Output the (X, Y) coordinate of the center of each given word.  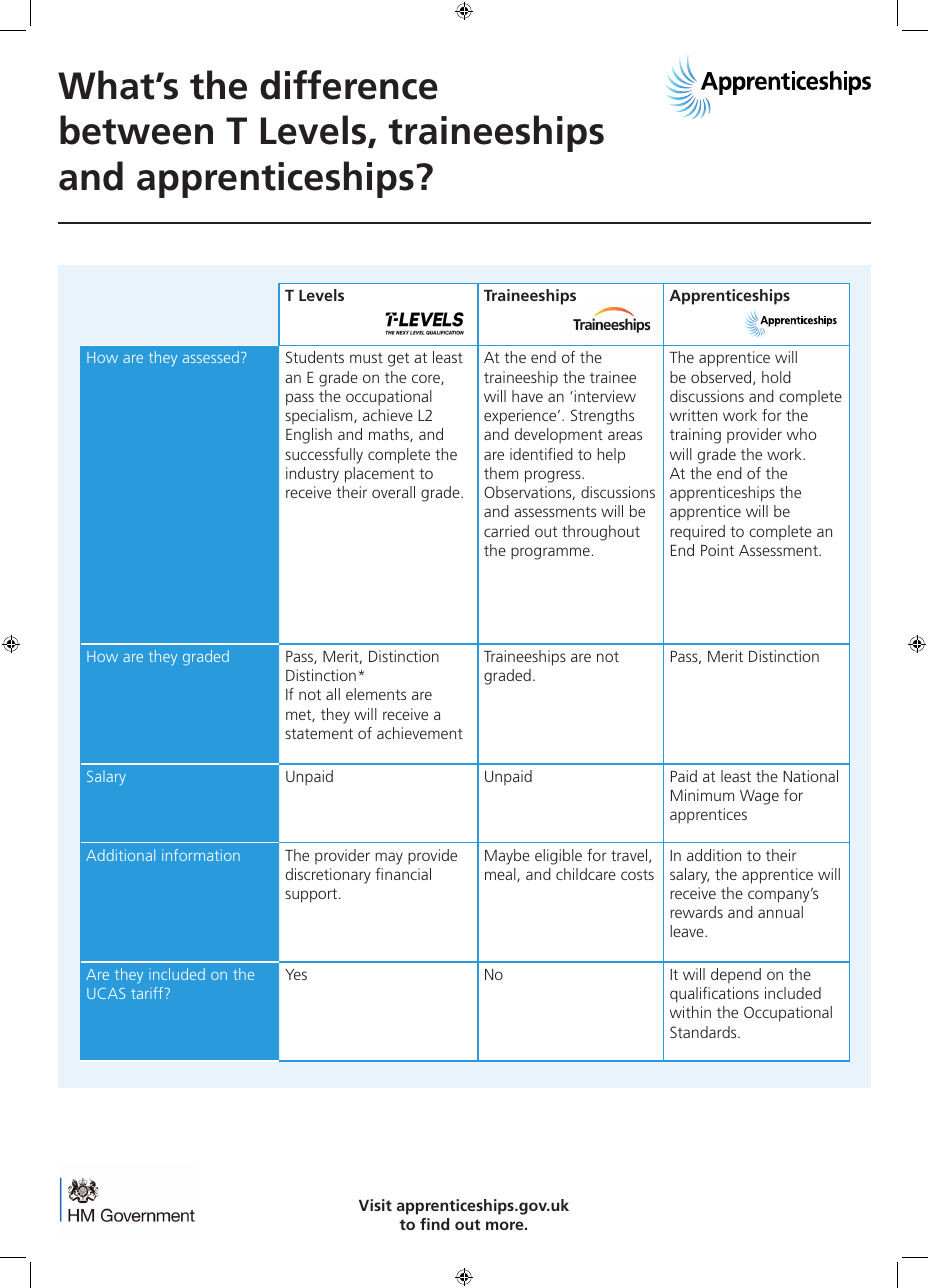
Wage (759, 797)
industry (312, 475)
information (201, 855)
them (501, 473)
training (695, 436)
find (434, 1224)
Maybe (507, 857)
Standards (704, 1032)
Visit (375, 1205)
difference (349, 85)
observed (722, 378)
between (136, 130)
